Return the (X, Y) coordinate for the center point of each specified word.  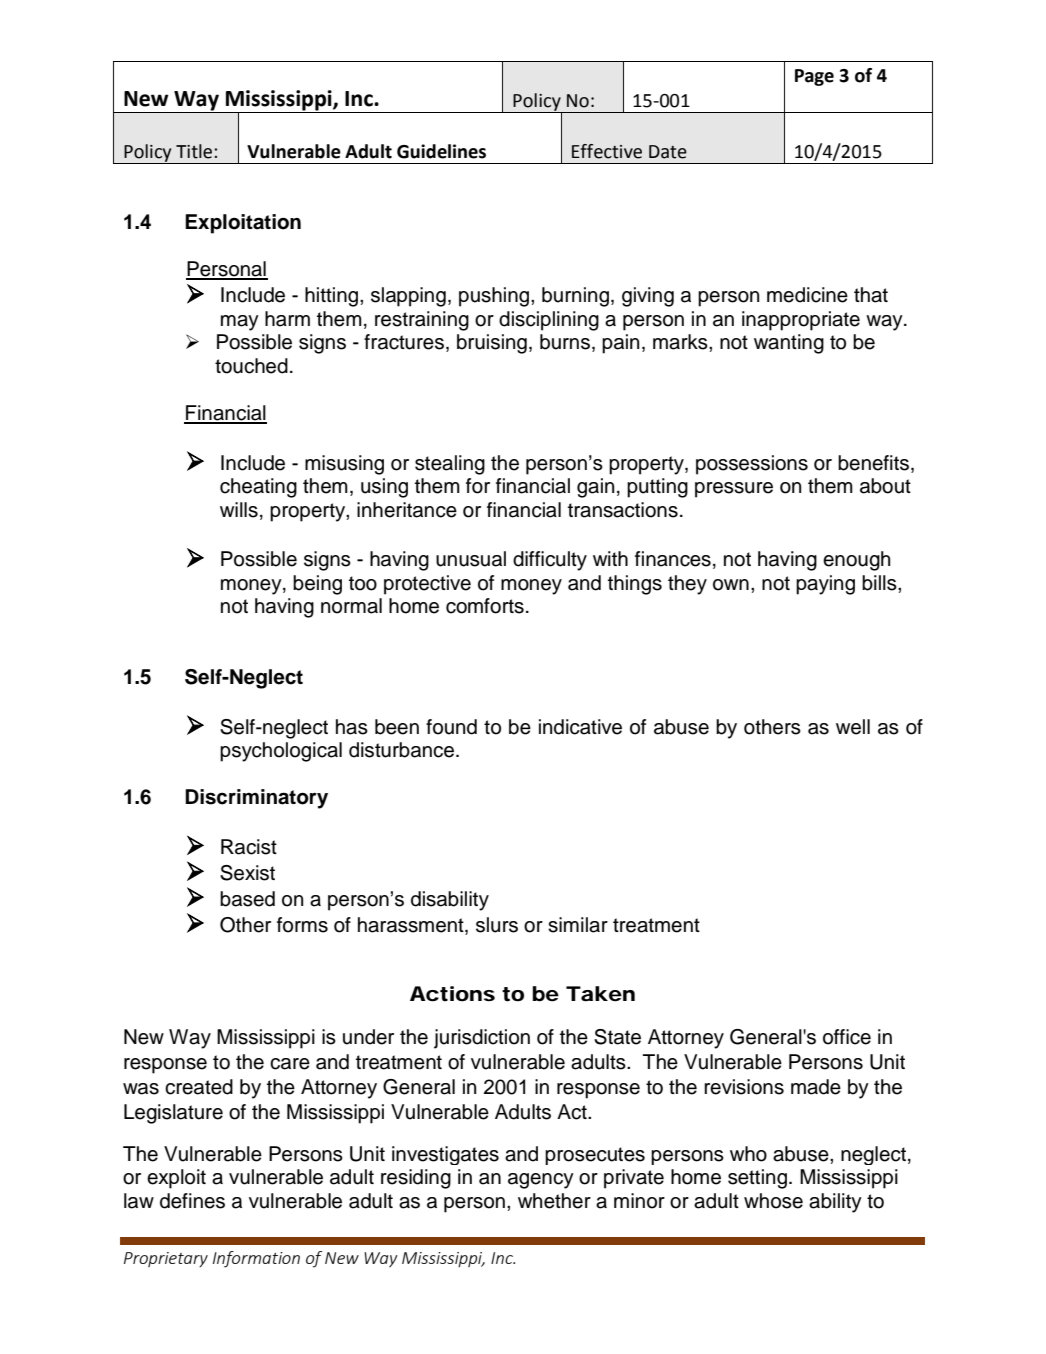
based (247, 899)
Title (195, 151)
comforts (485, 606)
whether (554, 1201)
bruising (492, 344)
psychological (281, 752)
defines (192, 1201)
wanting (789, 344)
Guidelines (441, 151)
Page (814, 77)
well (853, 727)
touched (251, 366)
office (847, 1037)
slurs (497, 925)
